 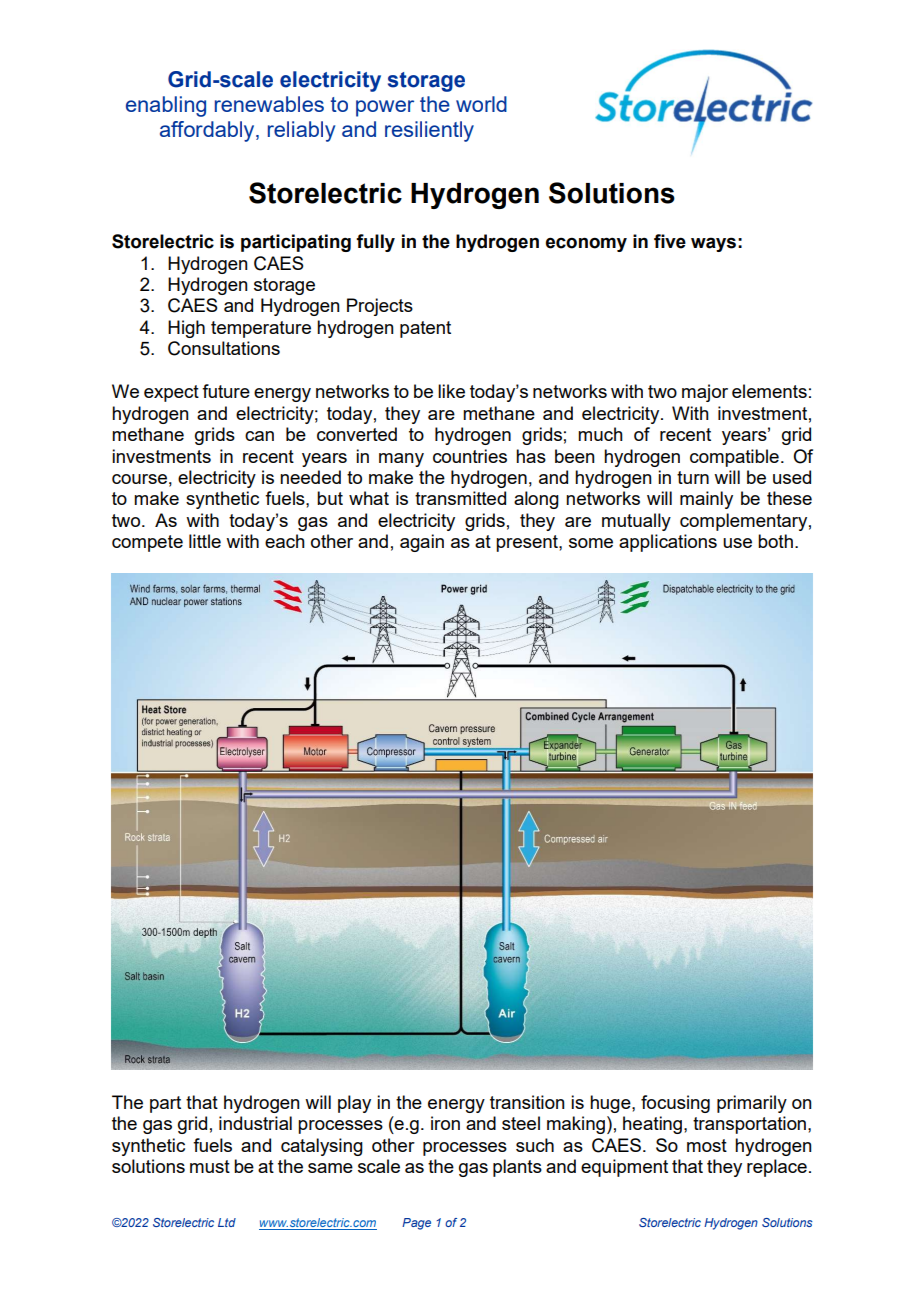 What do you see at coordinates (713, 244) in the image?
I see `ways` at bounding box center [713, 244].
